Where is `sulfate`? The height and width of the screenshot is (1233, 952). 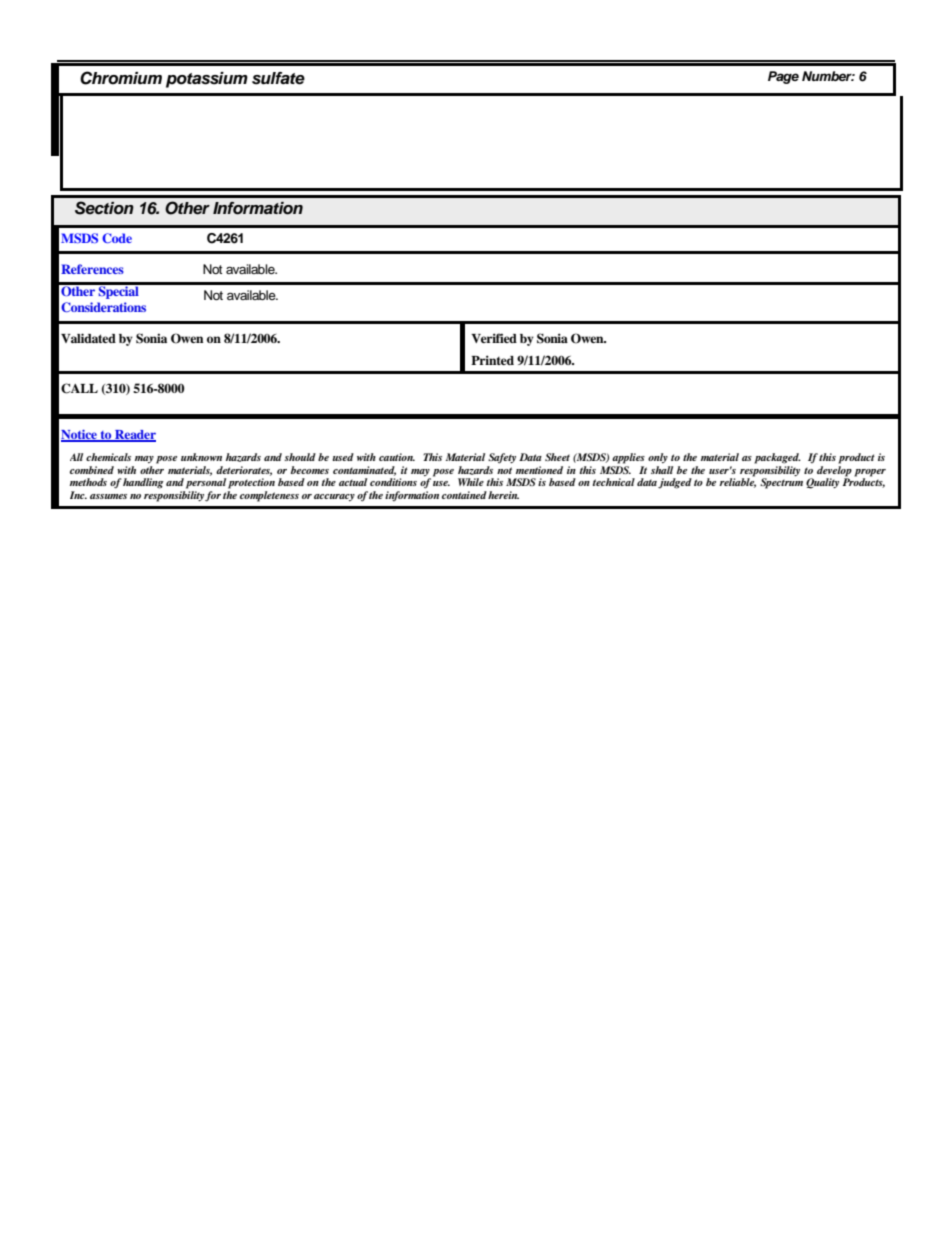
sulfate is located at coordinates (278, 78).
